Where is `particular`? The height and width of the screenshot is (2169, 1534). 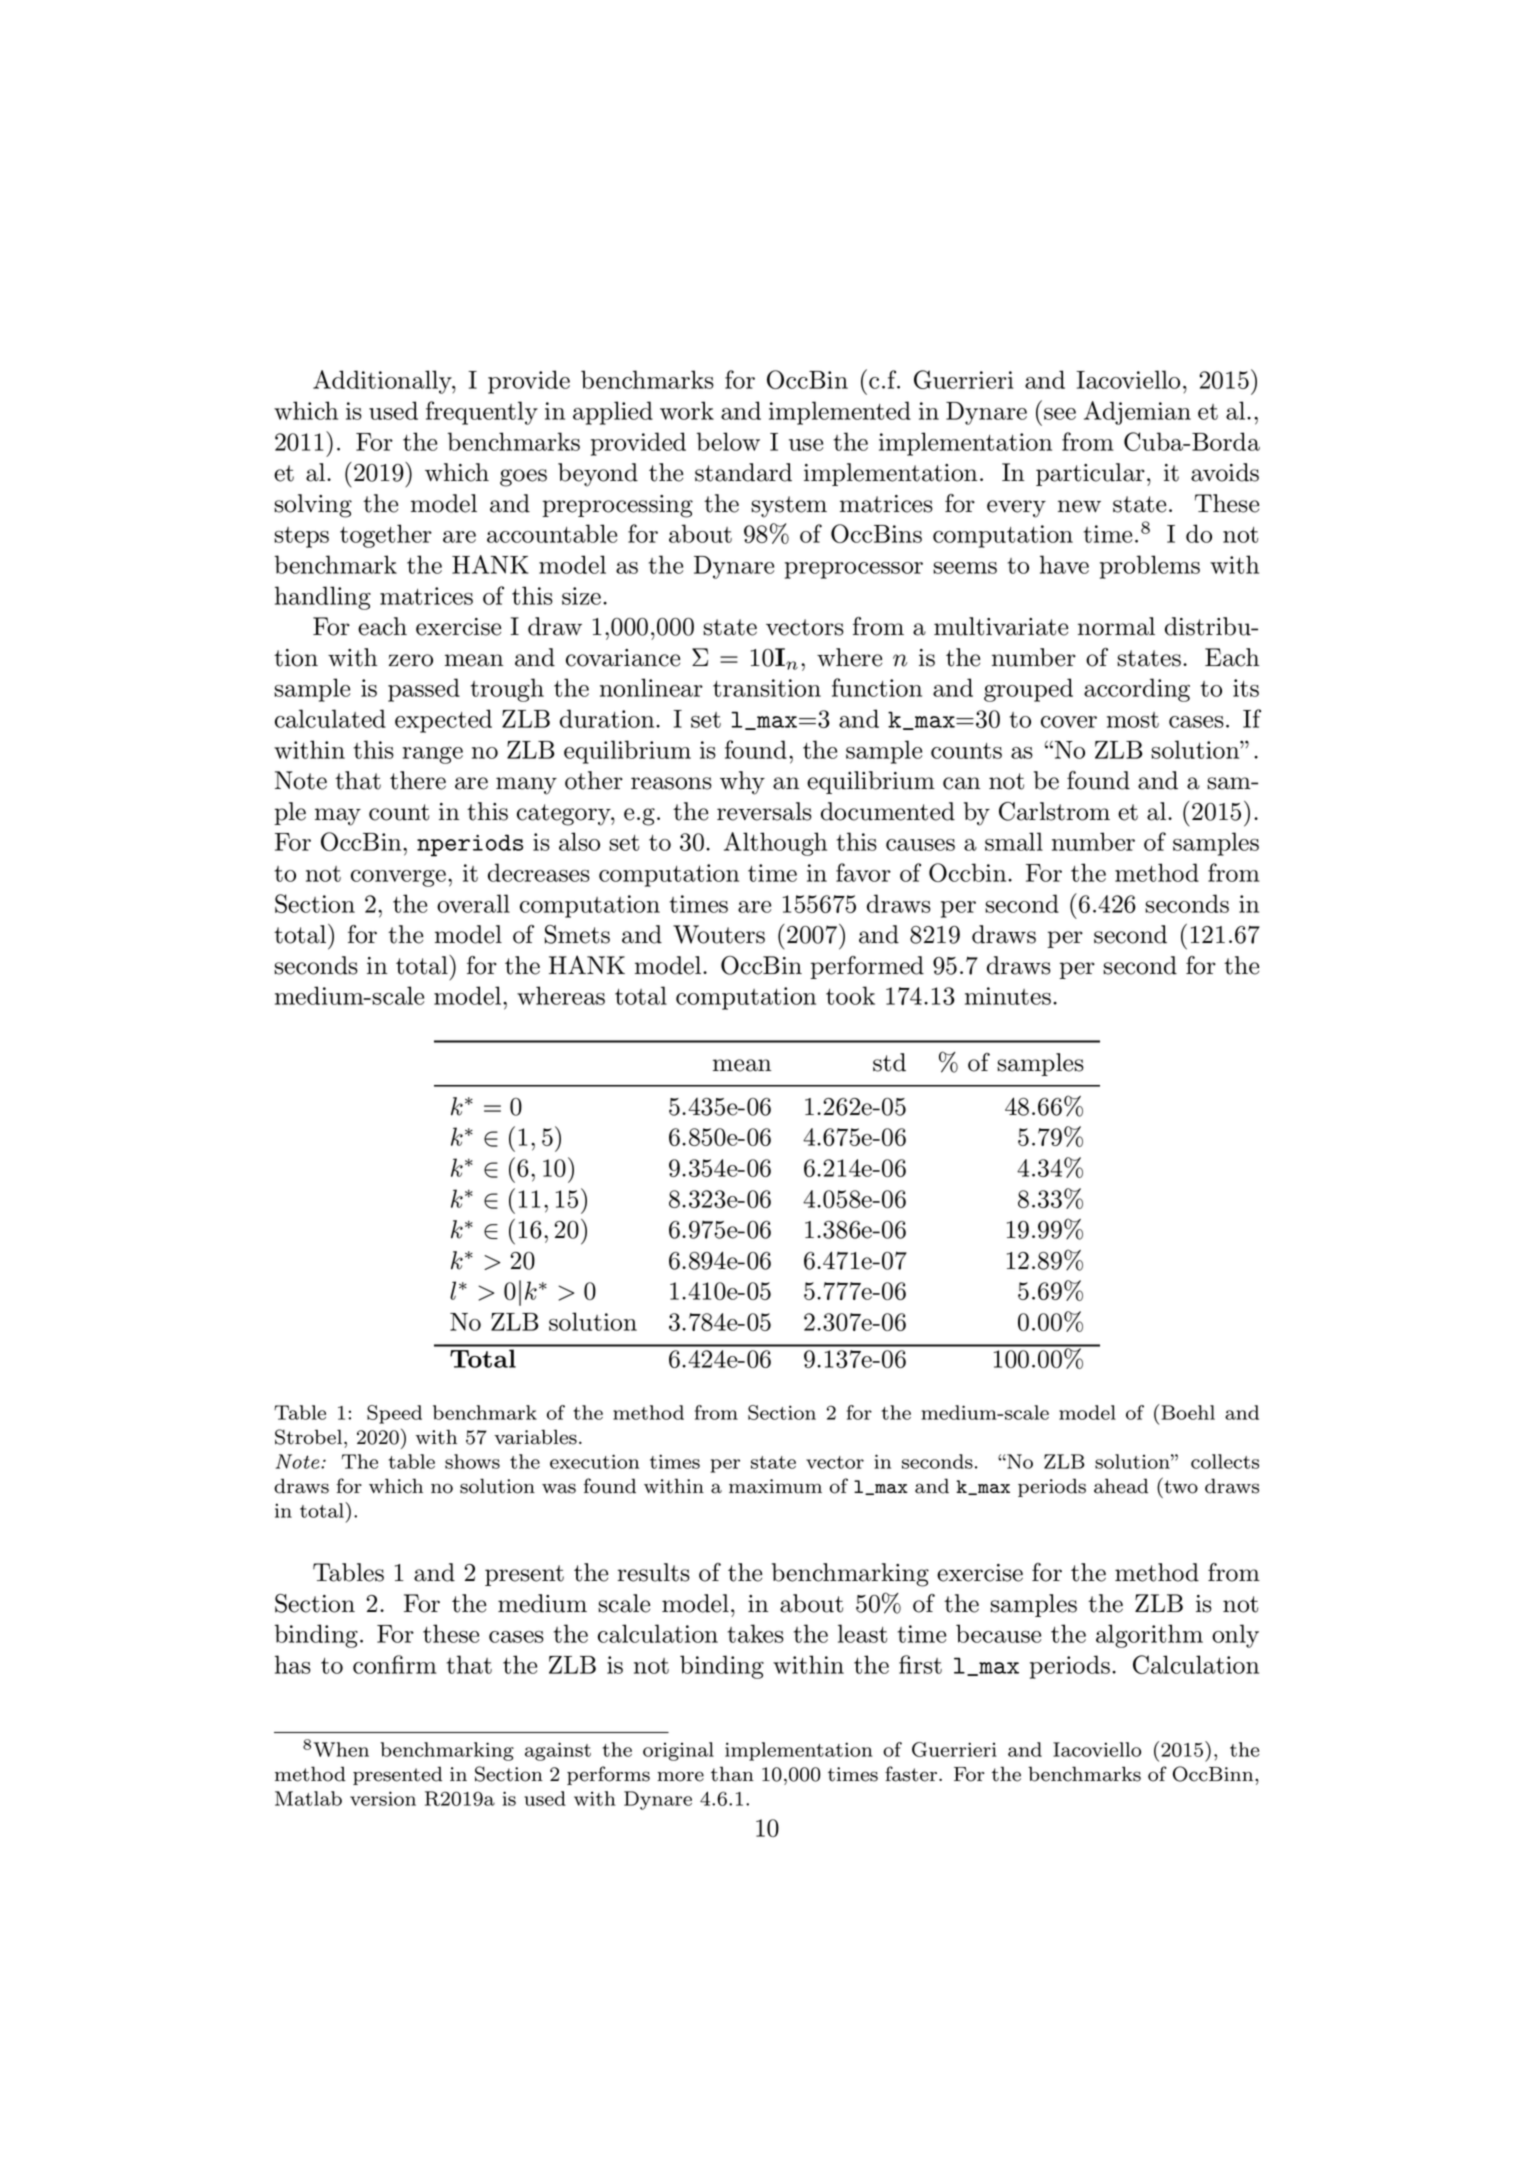
particular is located at coordinates (1090, 474).
